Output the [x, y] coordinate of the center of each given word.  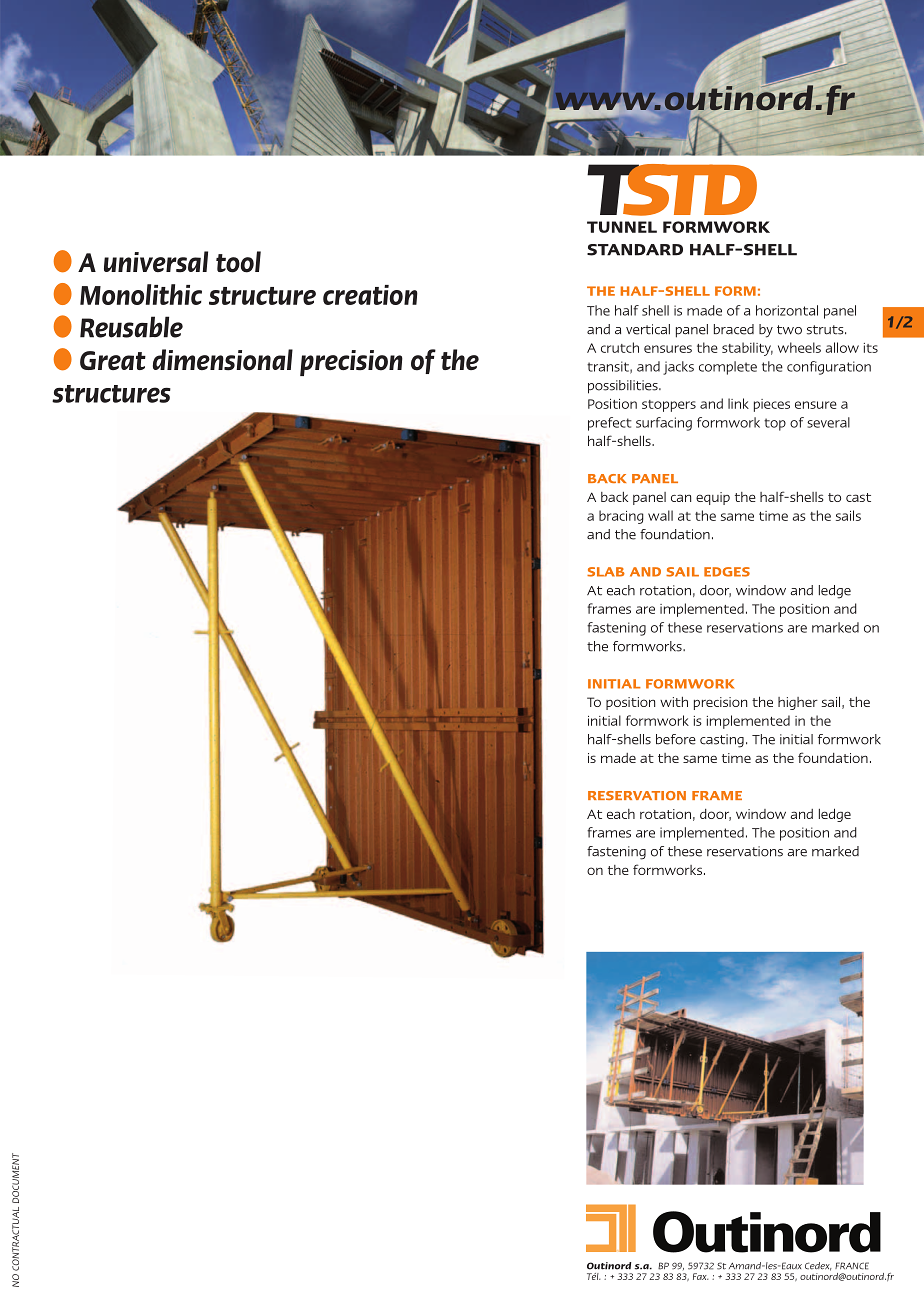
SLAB [606, 572]
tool [238, 262]
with [674, 702]
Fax [700, 1276]
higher [798, 703]
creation [370, 295]
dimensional [223, 360]
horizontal [787, 310]
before [676, 739]
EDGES [727, 572]
